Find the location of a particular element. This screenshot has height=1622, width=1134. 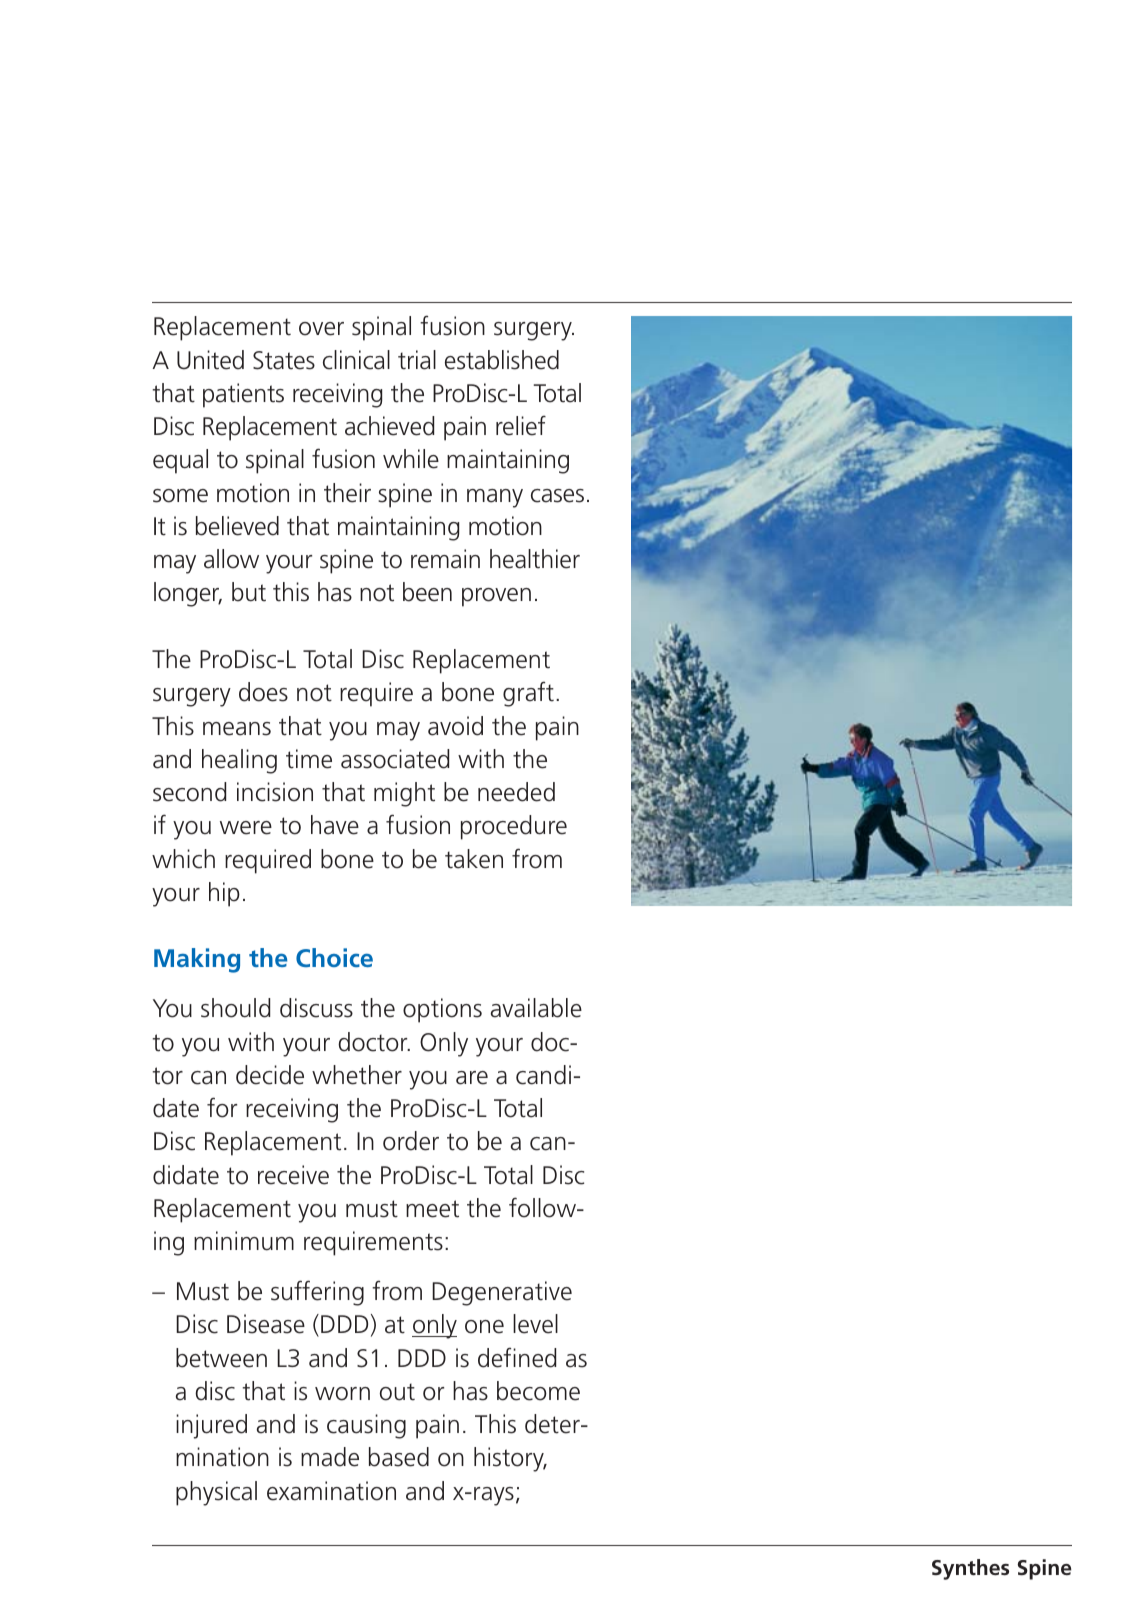

physical is located at coordinates (216, 1493).
